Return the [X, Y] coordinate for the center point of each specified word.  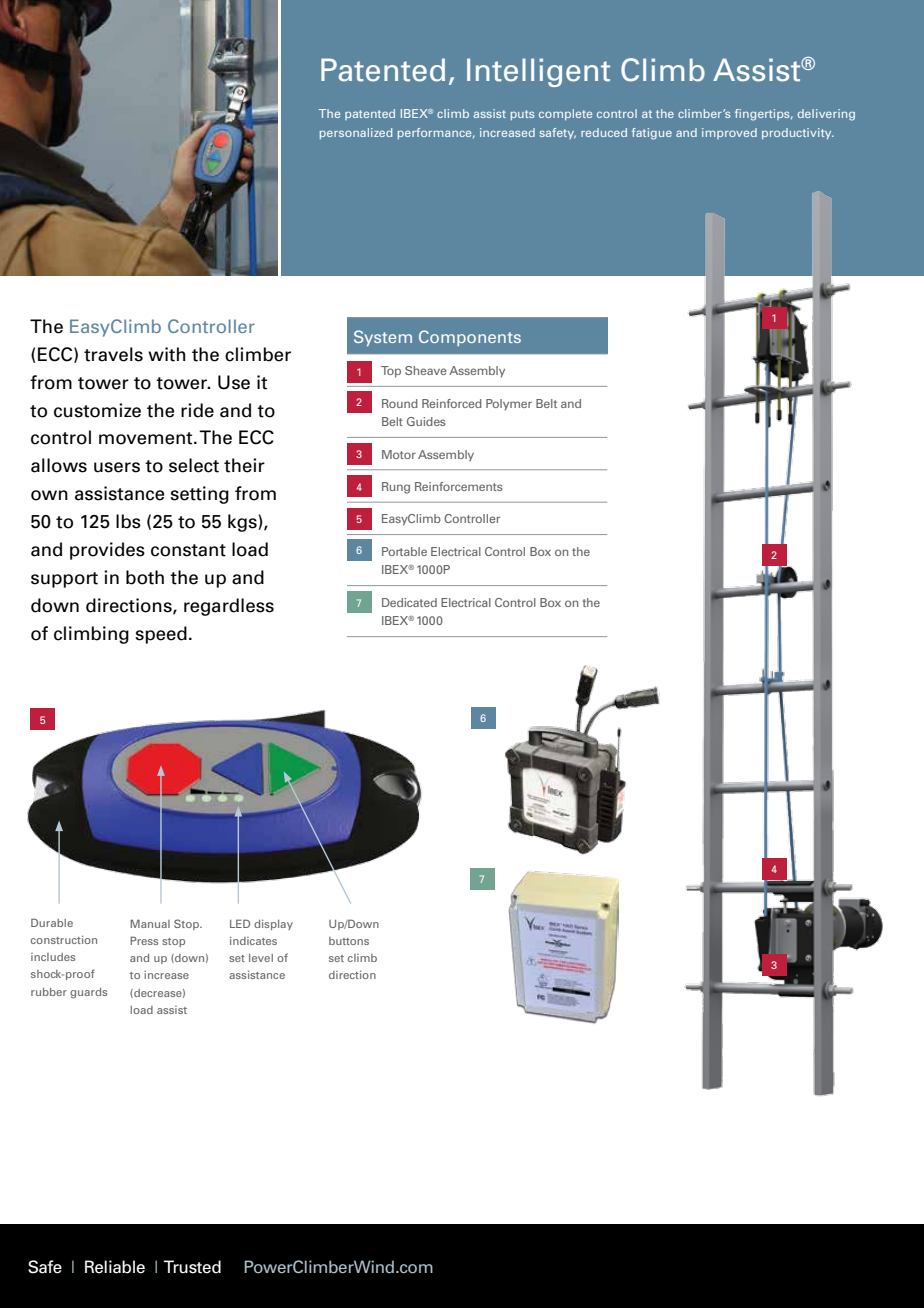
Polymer [509, 405]
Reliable [115, 1267]
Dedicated [409, 602]
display [273, 925]
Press [144, 940]
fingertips [763, 115]
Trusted [192, 1267]
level [261, 958]
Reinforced [452, 403]
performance [436, 133]
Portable [404, 551]
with [166, 354]
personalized [356, 133]
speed [161, 635]
